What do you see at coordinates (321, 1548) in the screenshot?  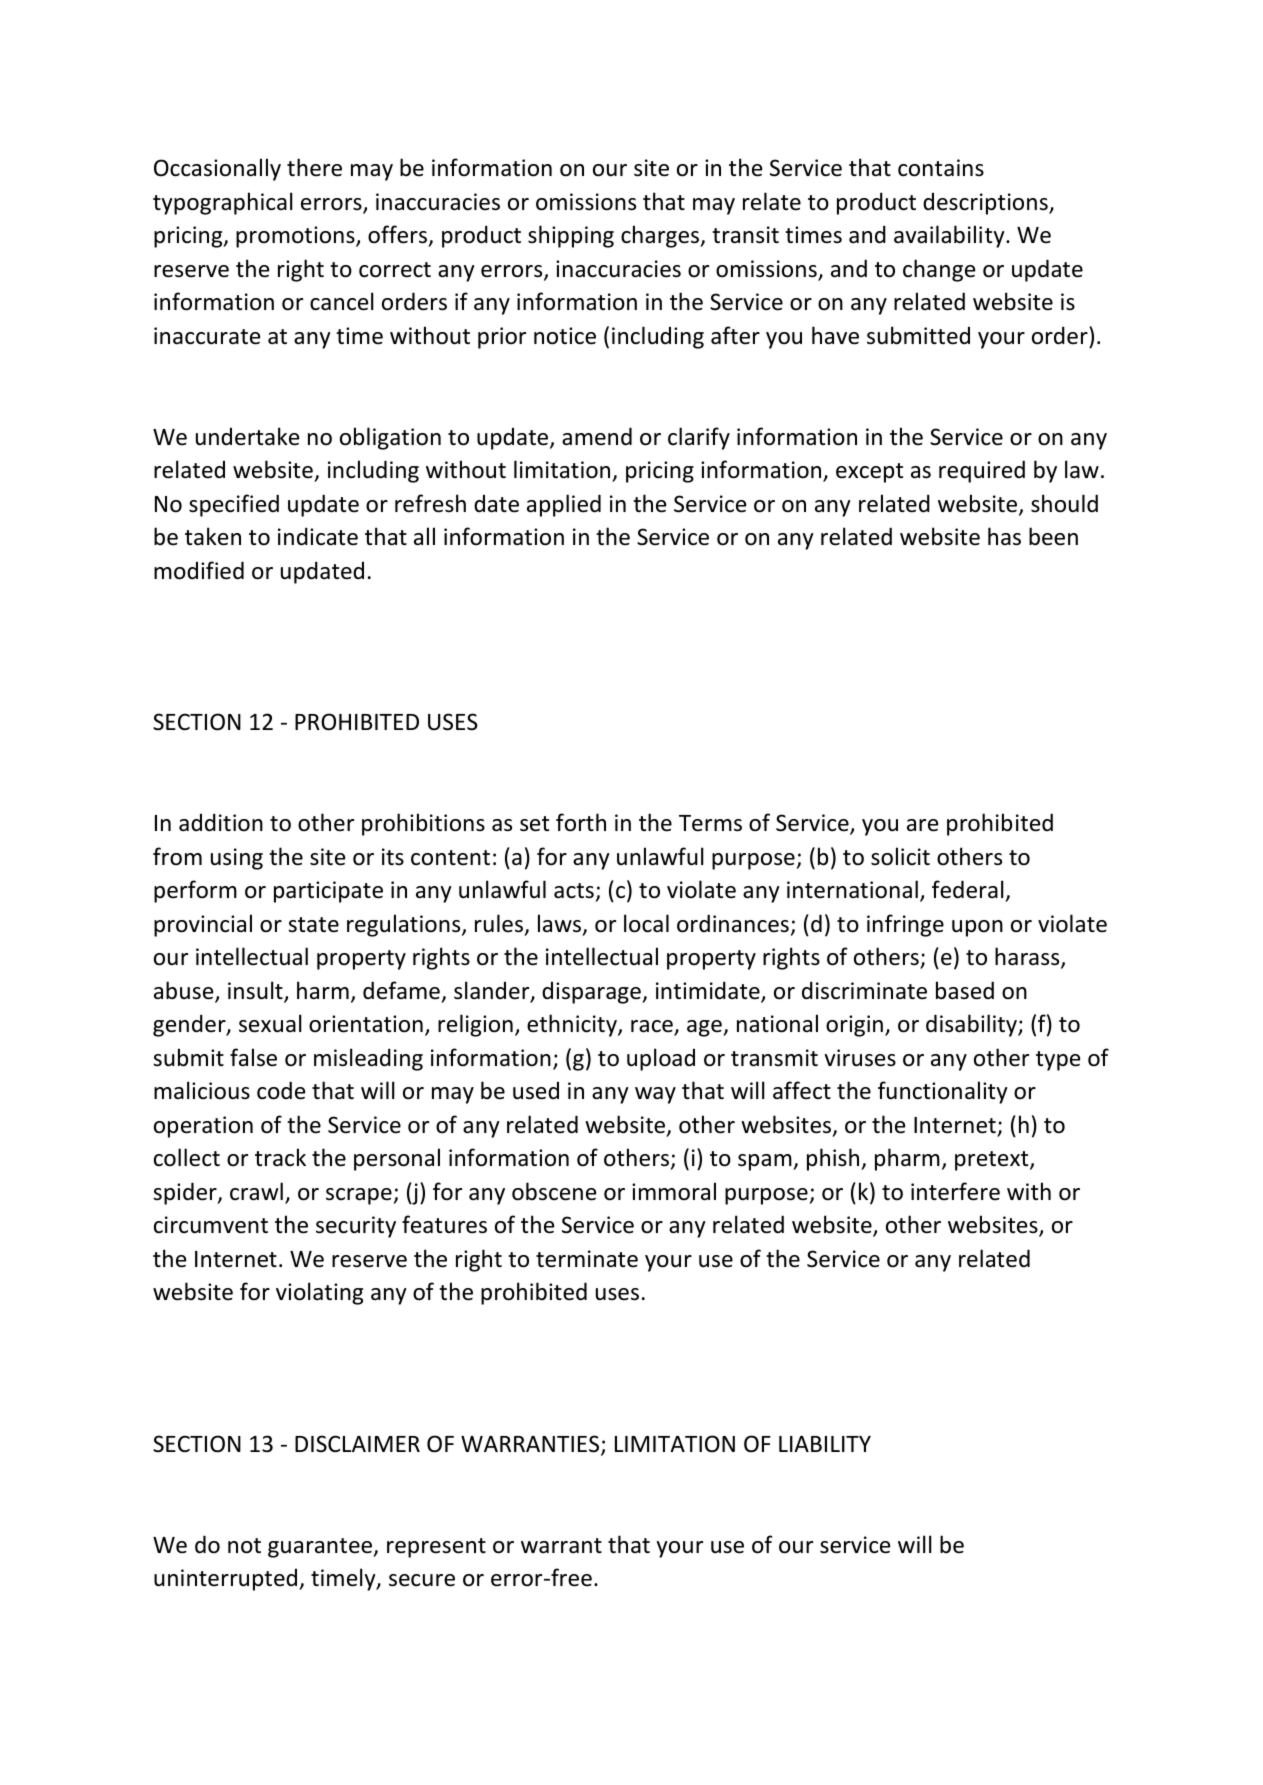 I see `guarantee` at bounding box center [321, 1548].
